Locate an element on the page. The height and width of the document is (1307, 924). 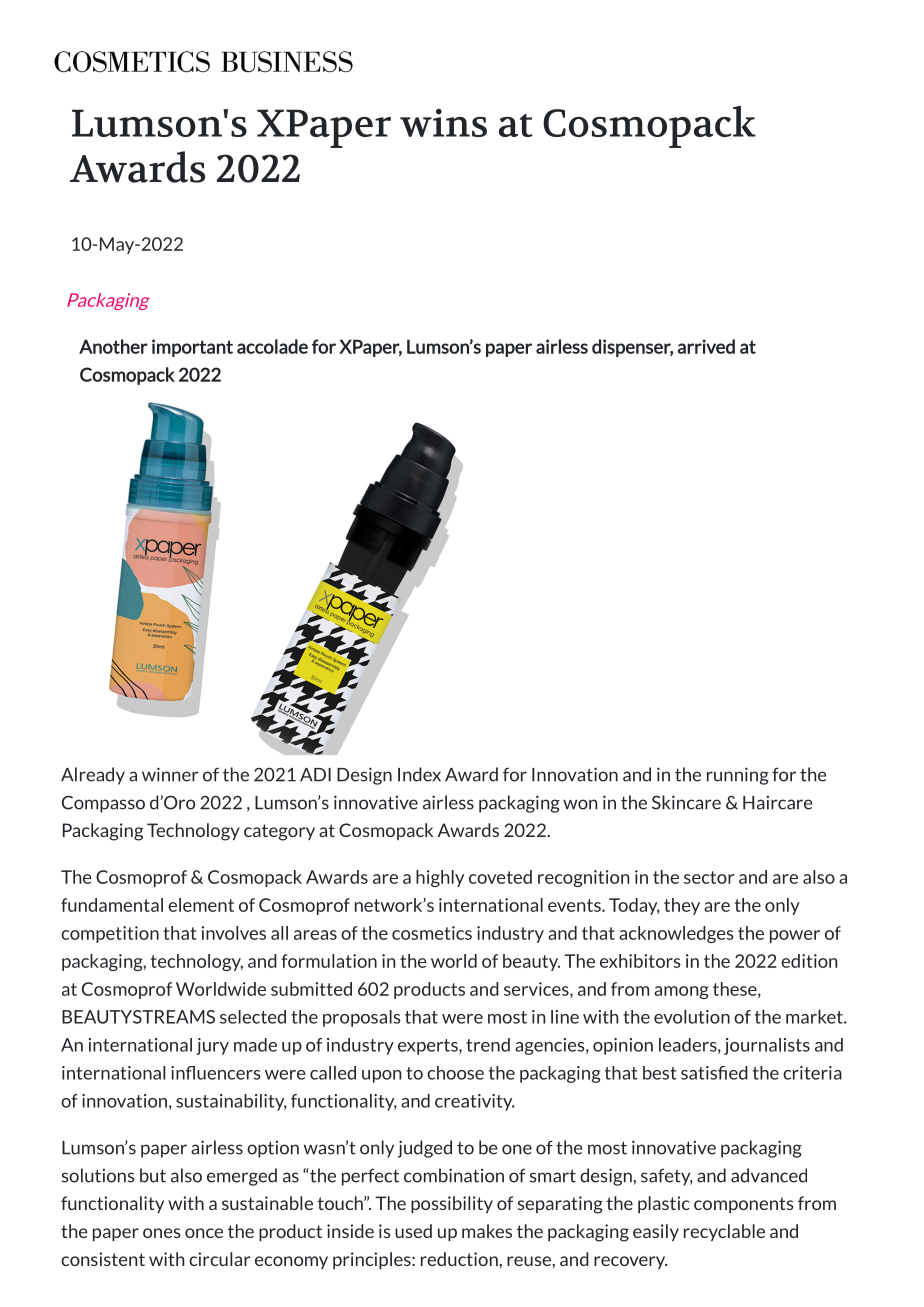
Skincare is located at coordinates (686, 802).
